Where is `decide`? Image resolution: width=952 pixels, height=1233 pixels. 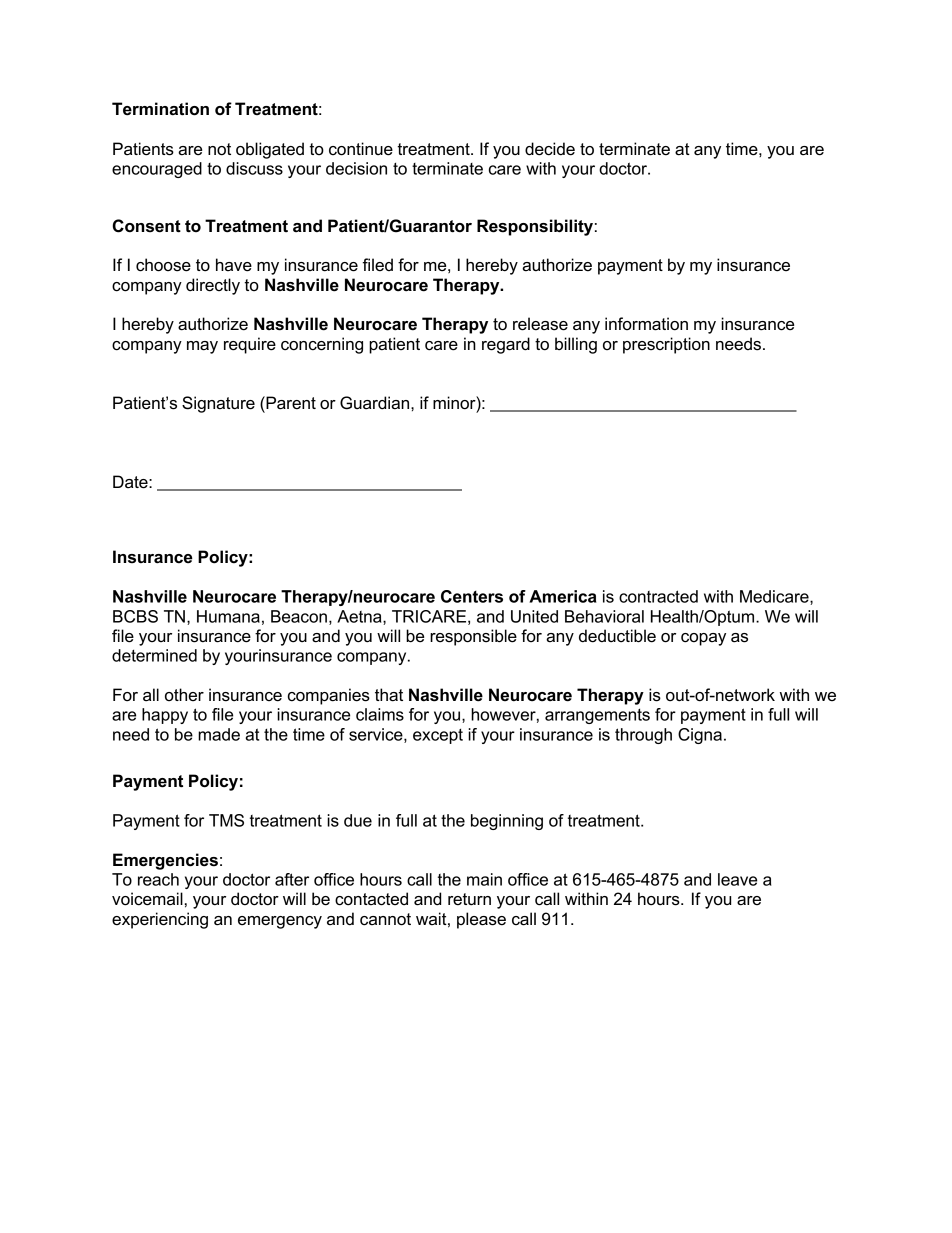
decide is located at coordinates (550, 149).
